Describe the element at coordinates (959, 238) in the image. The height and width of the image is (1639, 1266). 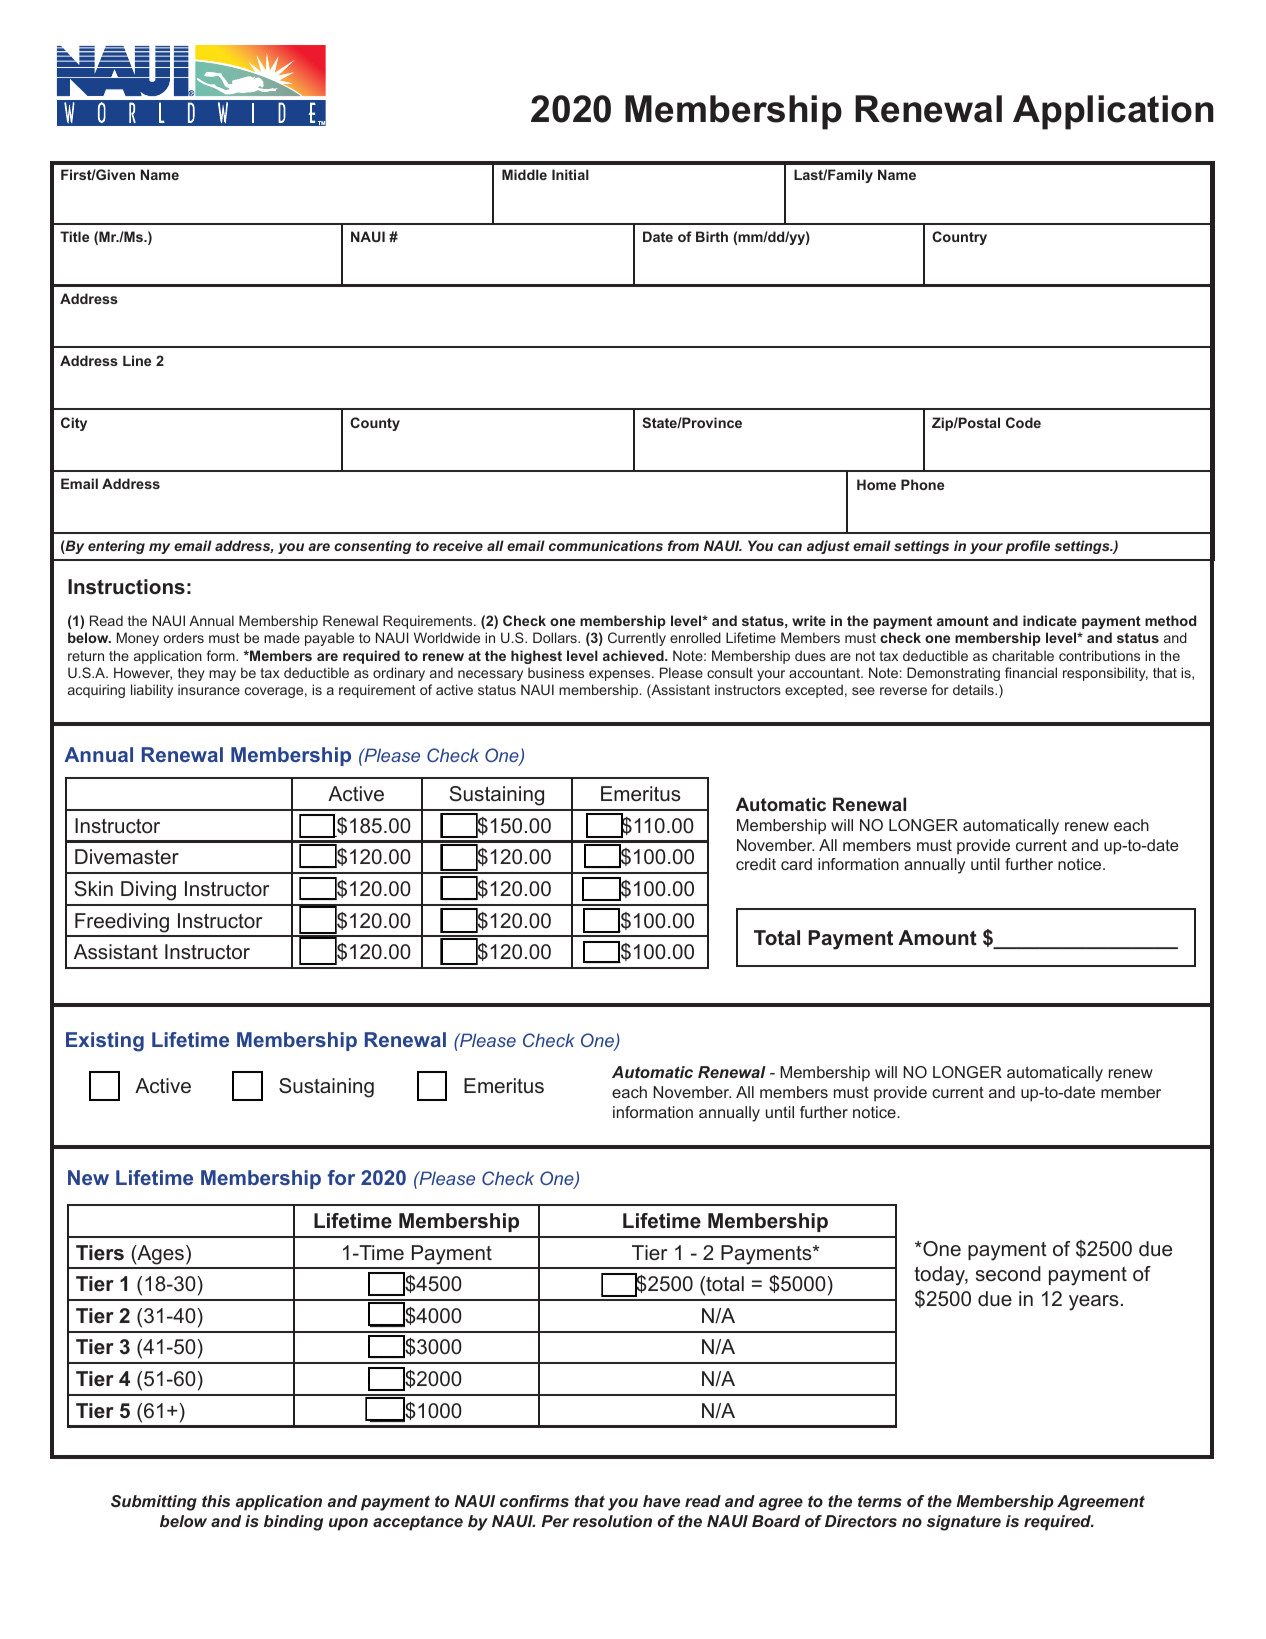
I see `Country` at that location.
